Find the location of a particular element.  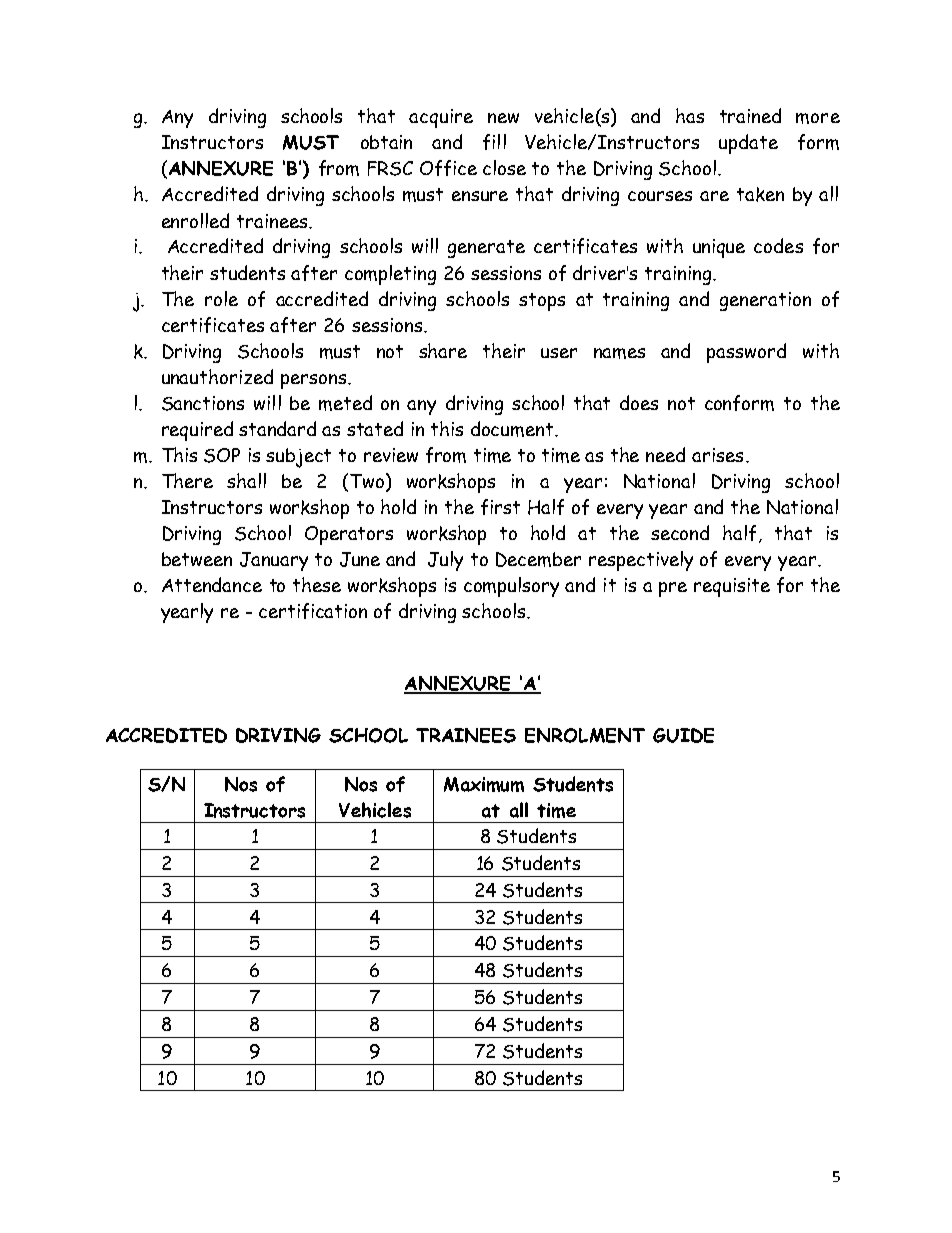

role is located at coordinates (221, 298).
